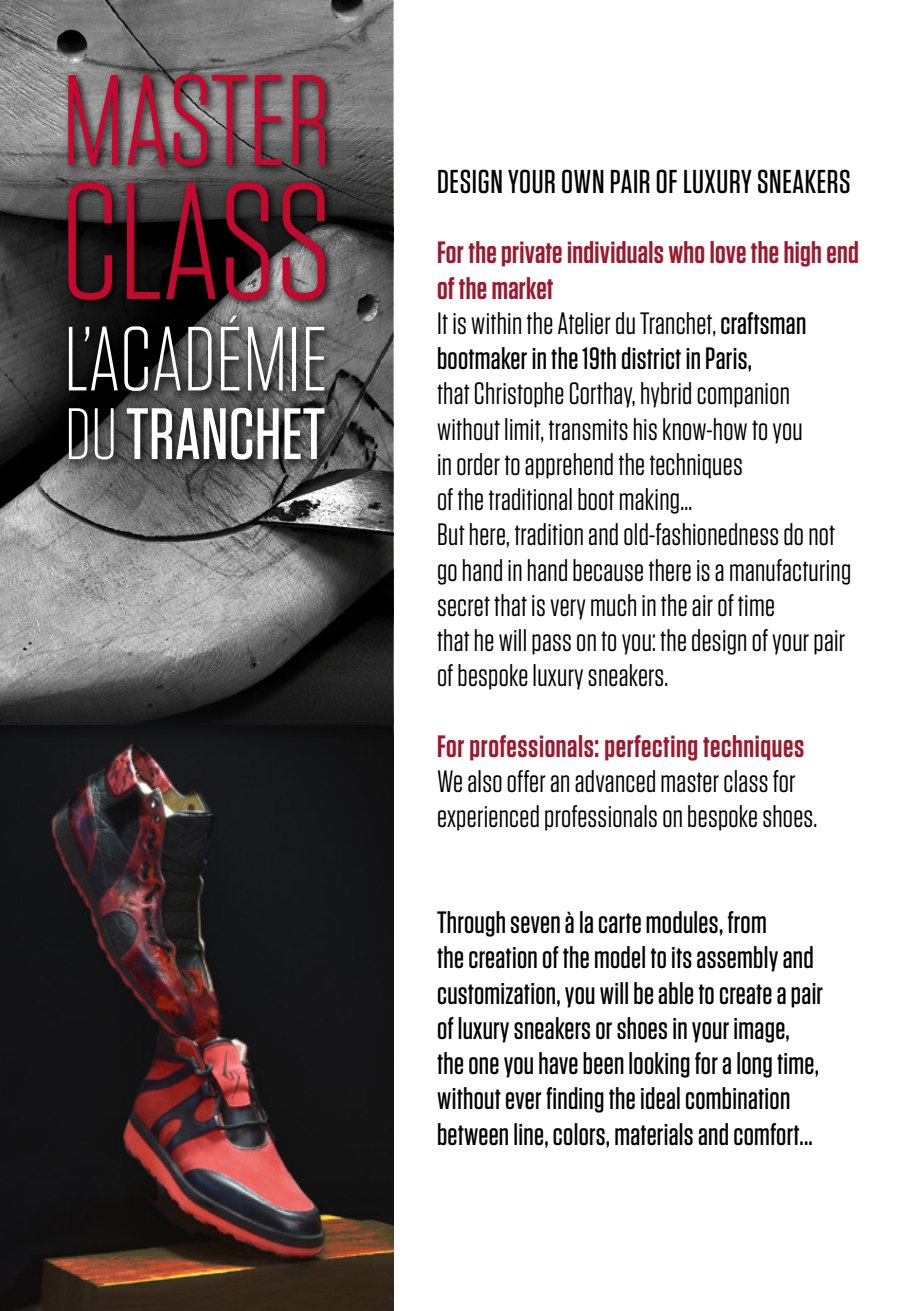 The width and height of the screenshot is (924, 1311). Describe the element at coordinates (822, 535) in the screenshot. I see `not` at that location.
